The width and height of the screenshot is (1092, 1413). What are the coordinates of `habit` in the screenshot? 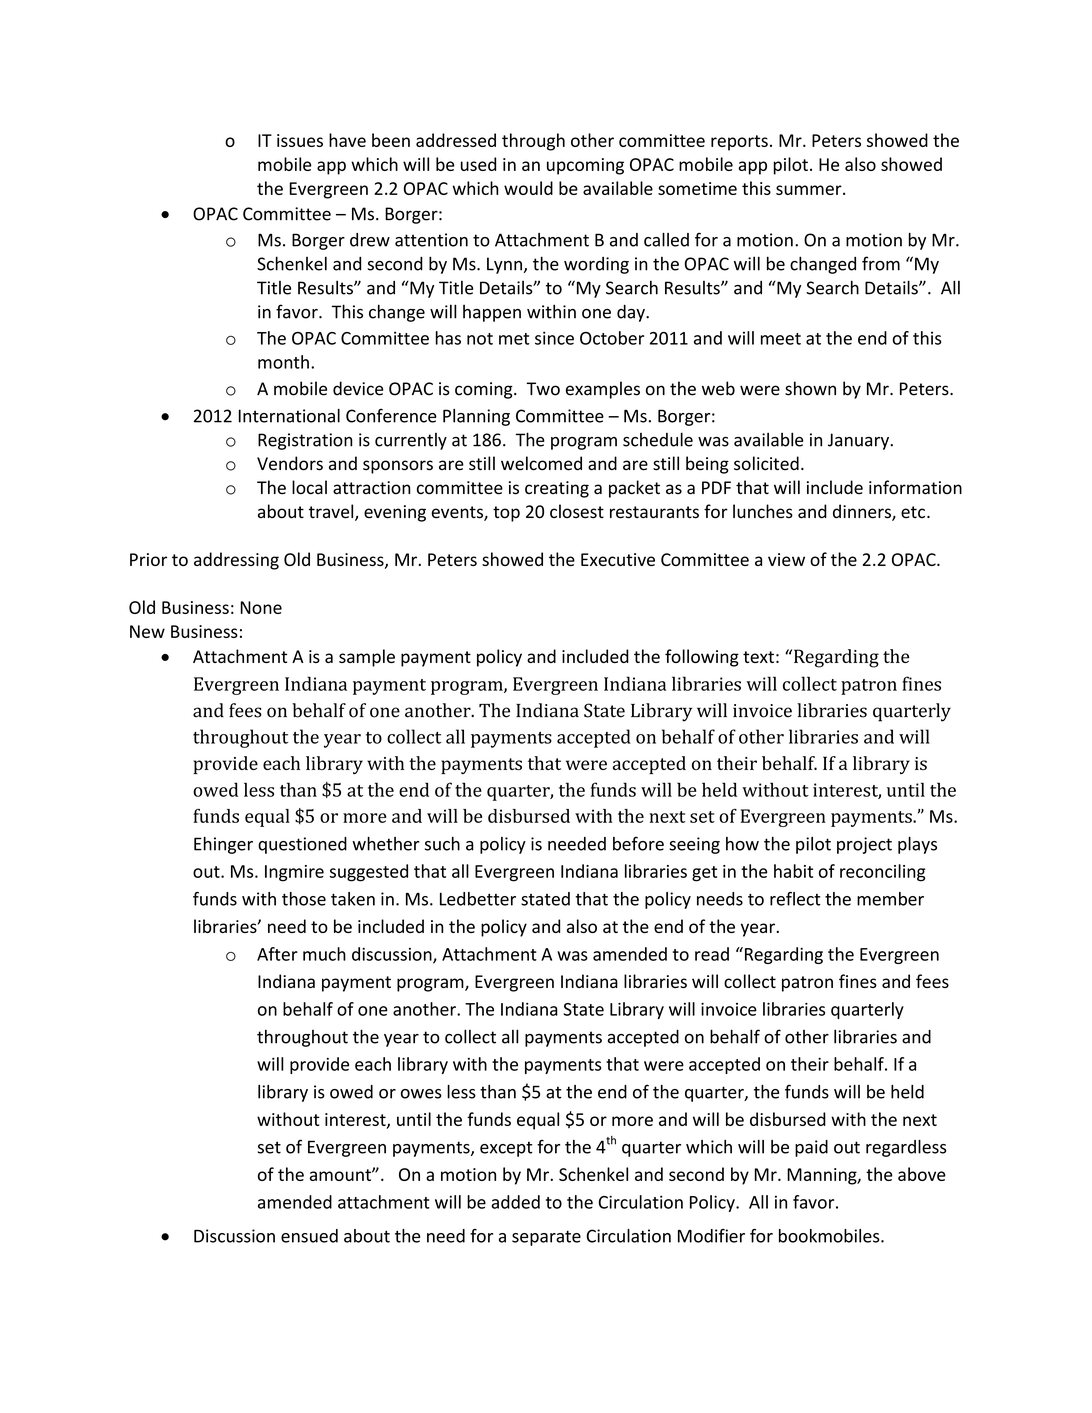 It's located at (793, 871).
